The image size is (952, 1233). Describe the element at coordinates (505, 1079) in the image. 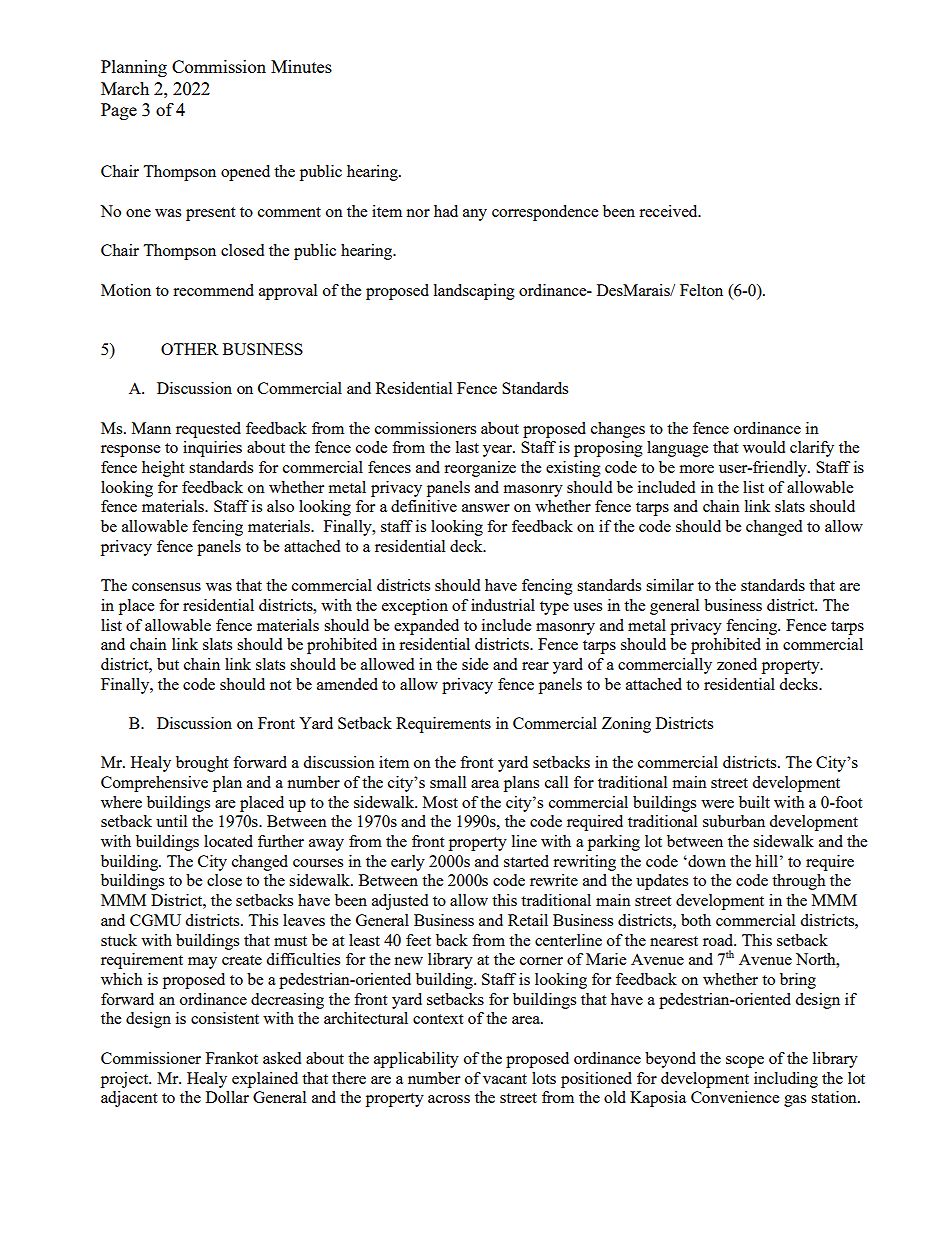

I see `vacant` at that location.
